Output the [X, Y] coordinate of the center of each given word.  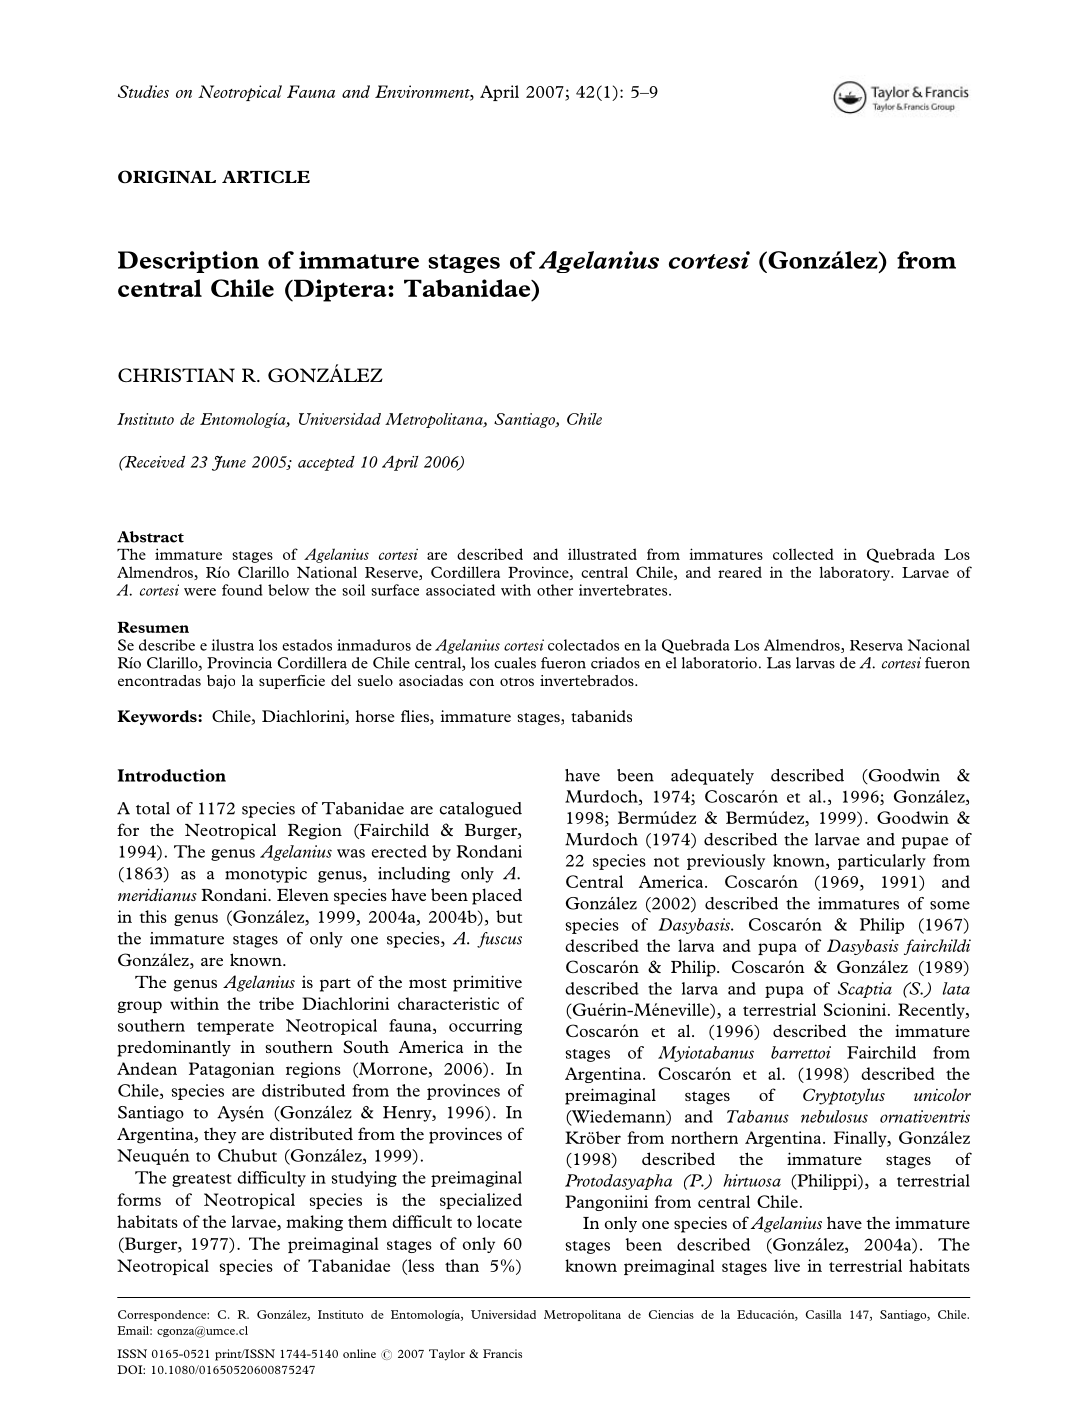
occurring [485, 1027]
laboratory [856, 573]
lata [956, 988]
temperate [235, 1028]
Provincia [239, 663]
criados [615, 663]
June [229, 463]
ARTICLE [266, 176]
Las [779, 663]
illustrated [602, 554]
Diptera [340, 290]
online [359, 1353]
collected [803, 554]
